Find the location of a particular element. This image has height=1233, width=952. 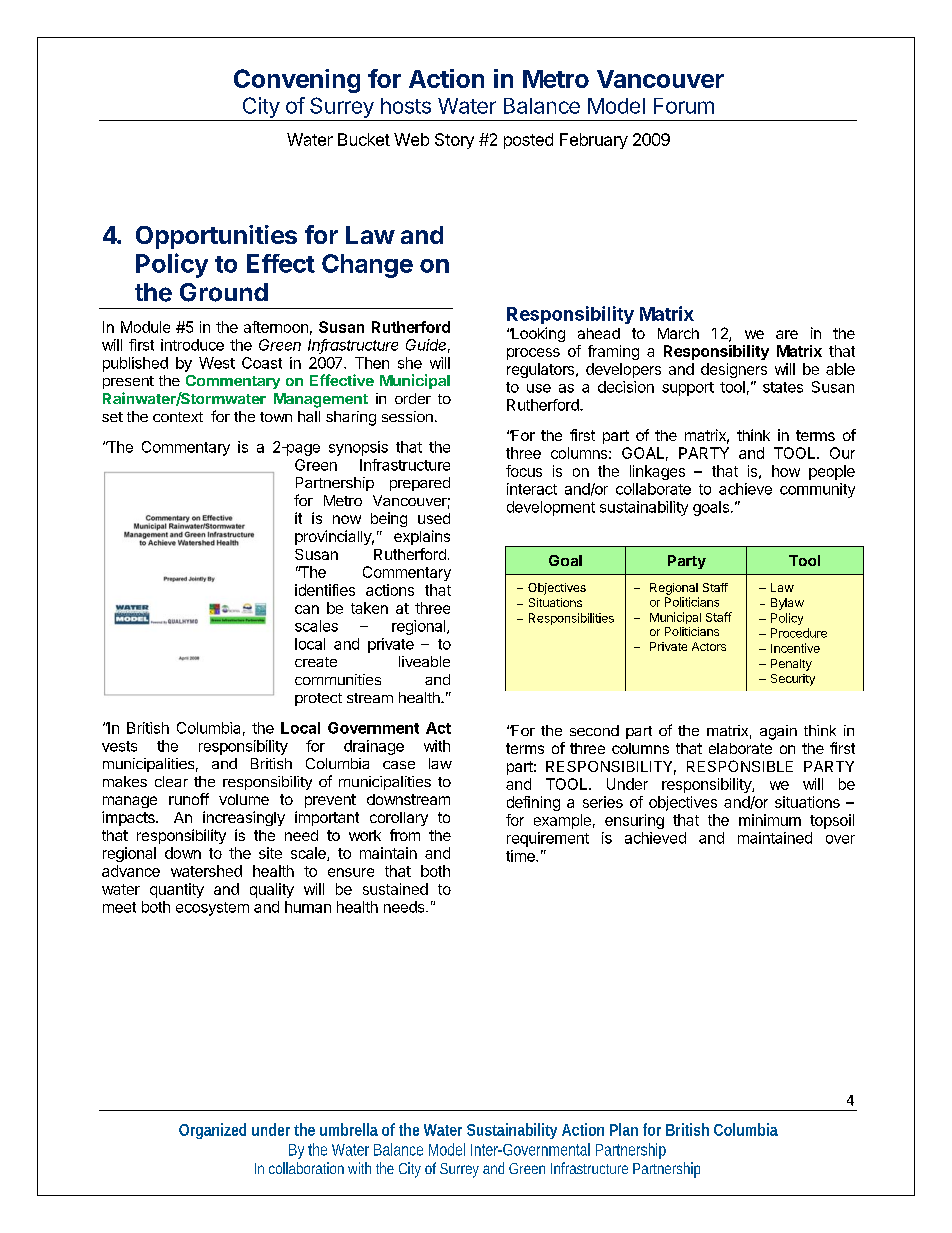

Forum is located at coordinates (684, 106).
